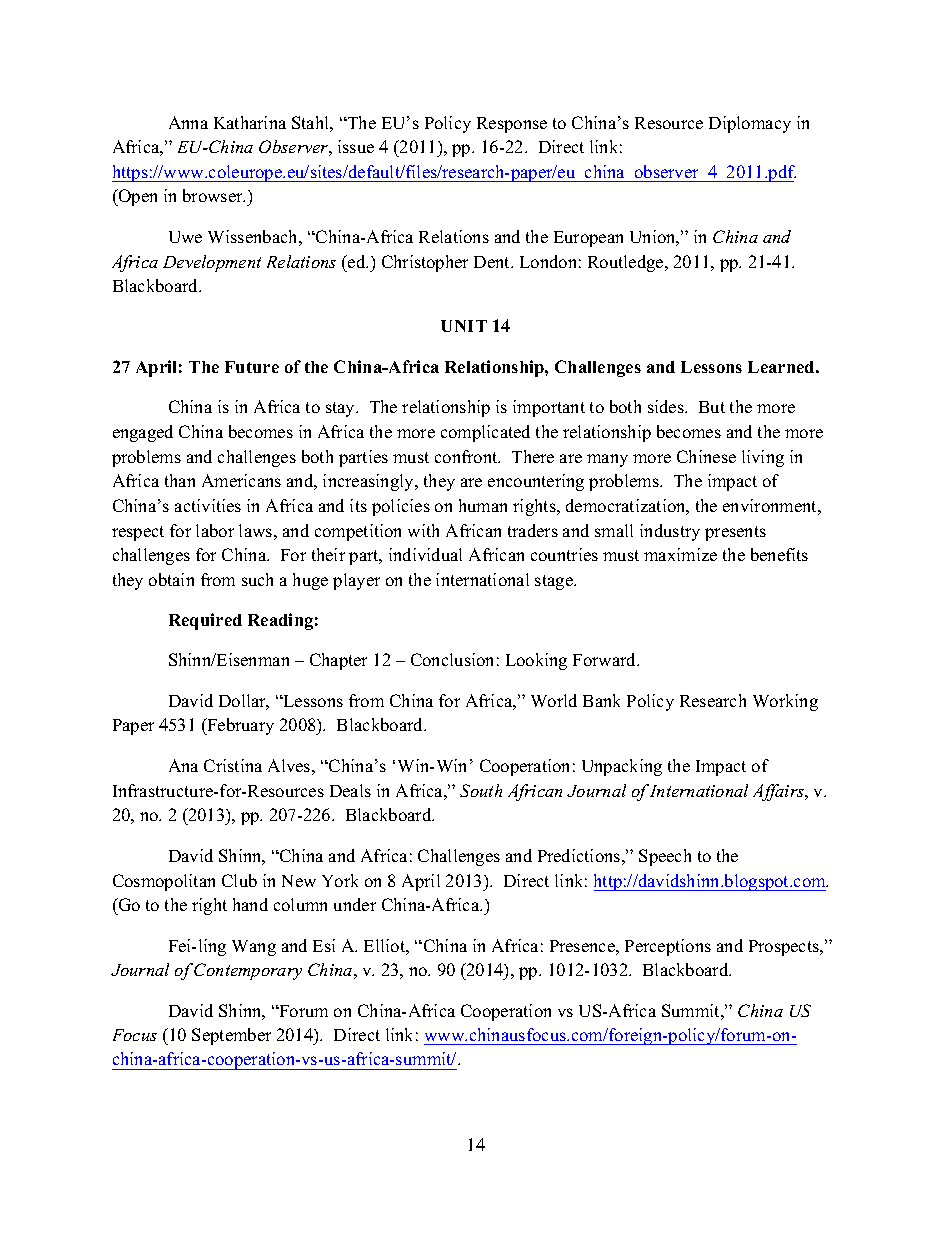 This screenshot has width=952, height=1233. Describe the element at coordinates (425, 554) in the screenshot. I see `individual` at that location.
